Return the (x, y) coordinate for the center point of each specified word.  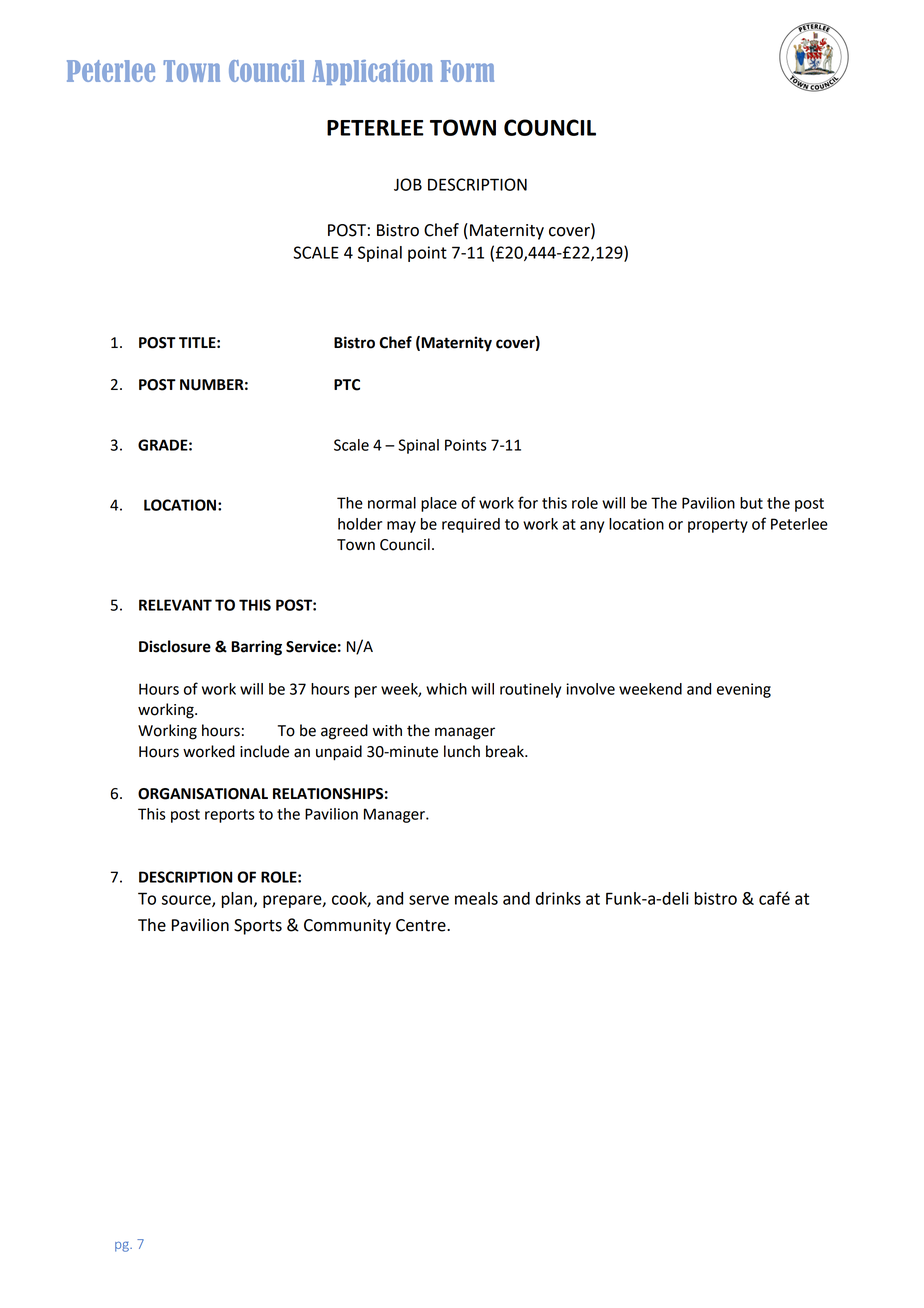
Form (467, 71)
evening (744, 690)
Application (372, 72)
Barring (256, 648)
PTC (347, 385)
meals (476, 898)
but (751, 503)
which (446, 689)
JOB (408, 184)
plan (237, 900)
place (439, 504)
